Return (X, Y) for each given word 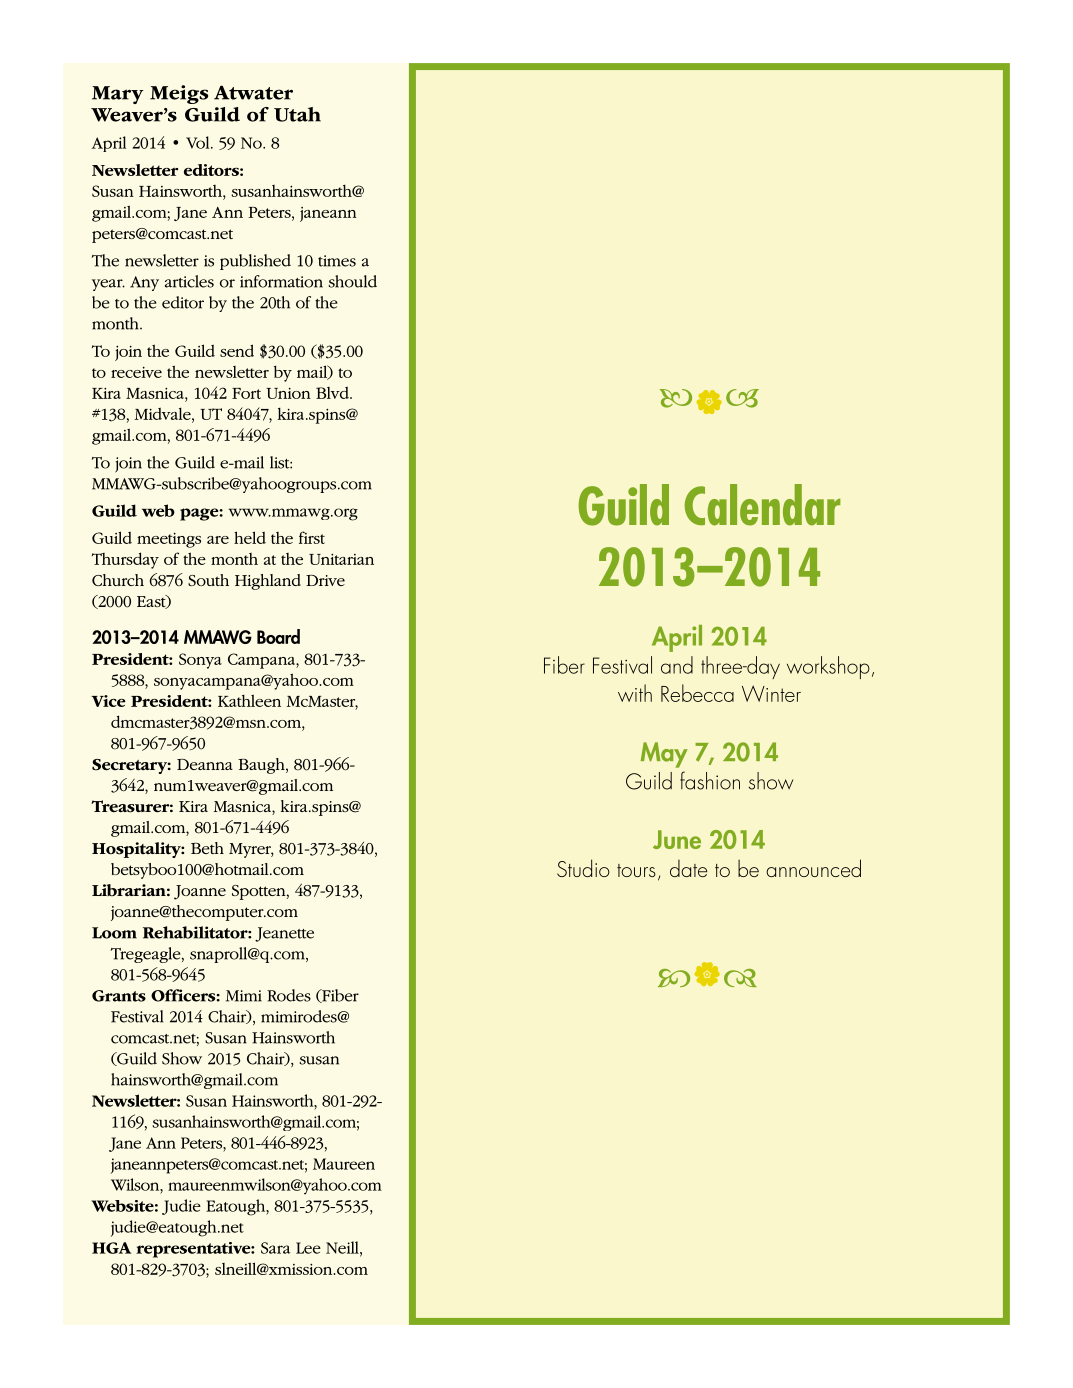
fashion (710, 780)
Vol (199, 142)
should (352, 281)
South (208, 580)
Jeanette (284, 934)
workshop (828, 667)
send (237, 350)
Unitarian (341, 559)
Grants (119, 996)
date (688, 868)
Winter (771, 693)
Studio (583, 868)
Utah (297, 114)
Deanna (205, 764)
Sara (275, 1248)
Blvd (333, 393)
